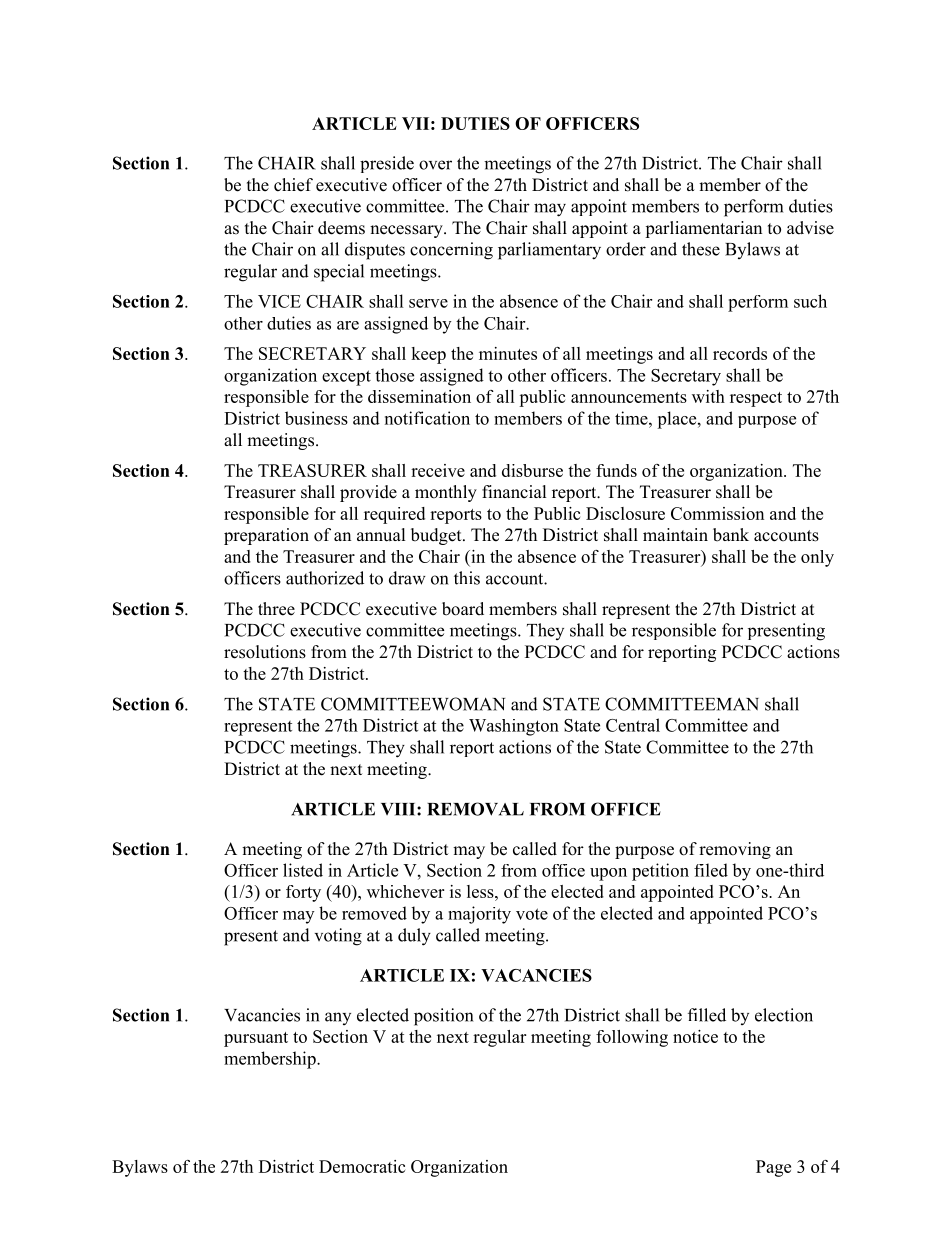  What do you see at coordinates (549, 251) in the document?
I see `parliamentary` at bounding box center [549, 251].
